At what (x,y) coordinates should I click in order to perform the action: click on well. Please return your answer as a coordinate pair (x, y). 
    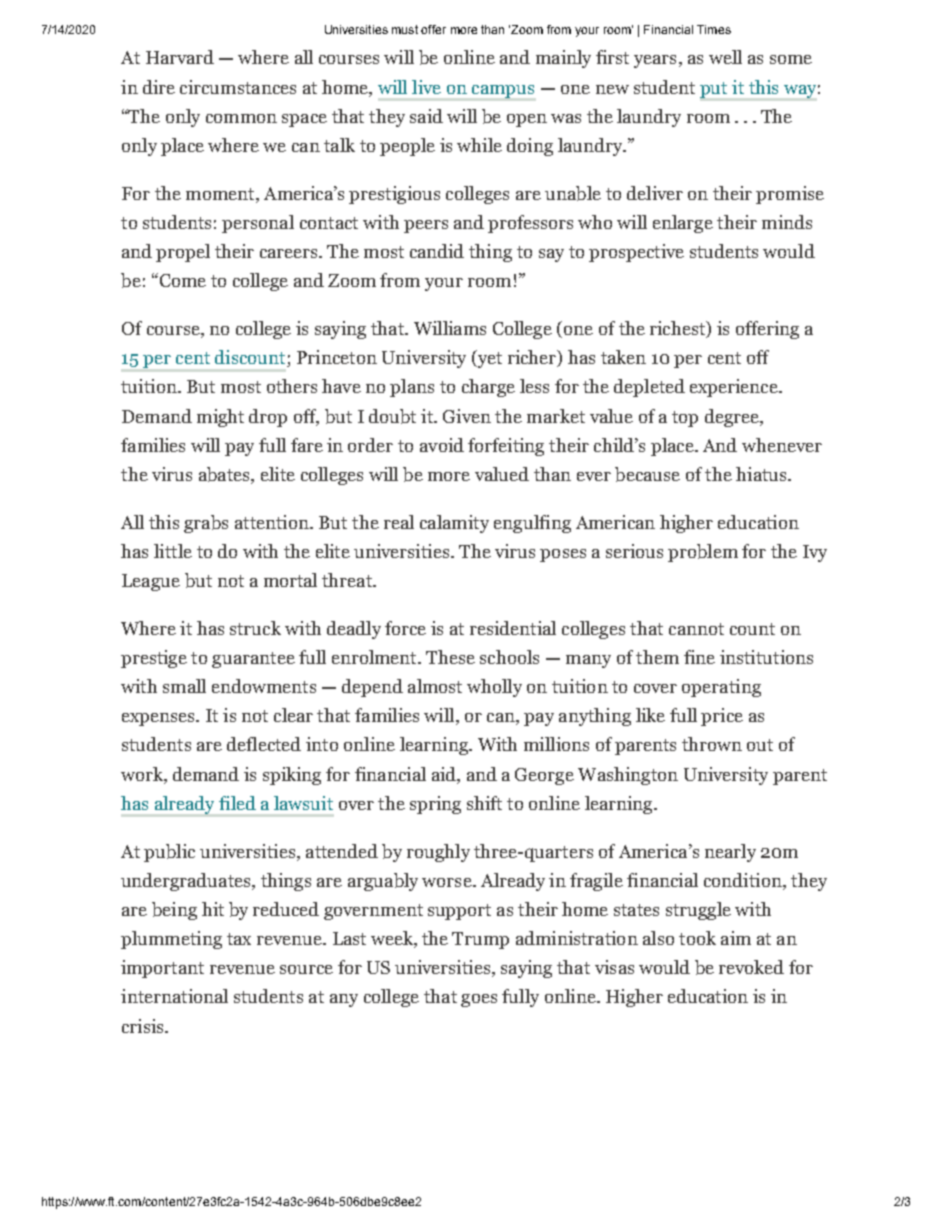
    Looking at the image, I should click on (725, 57).
